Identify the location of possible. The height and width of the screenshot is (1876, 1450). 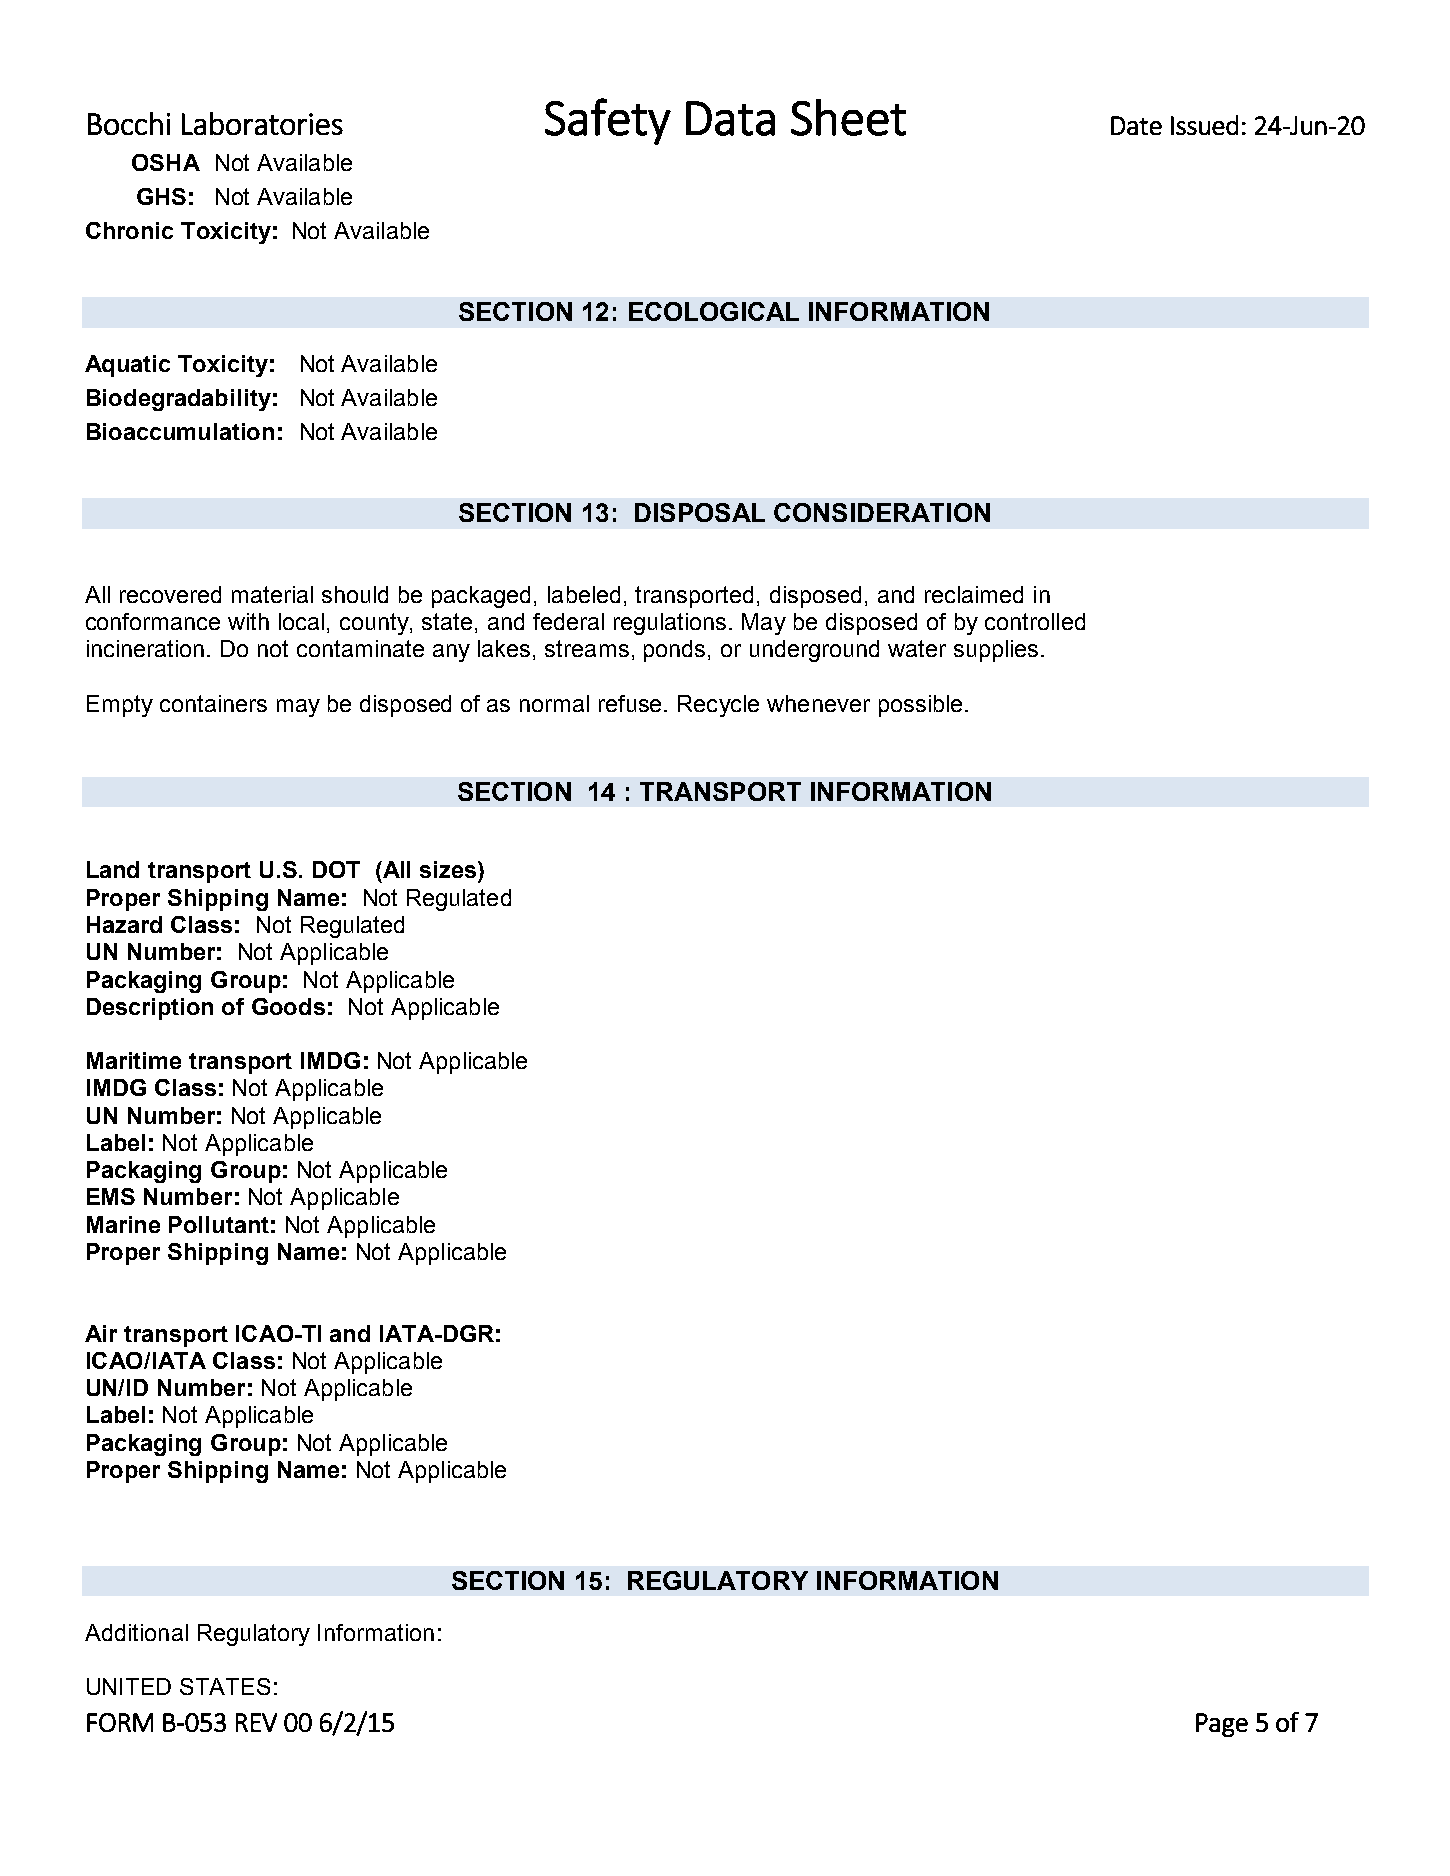
(920, 706).
